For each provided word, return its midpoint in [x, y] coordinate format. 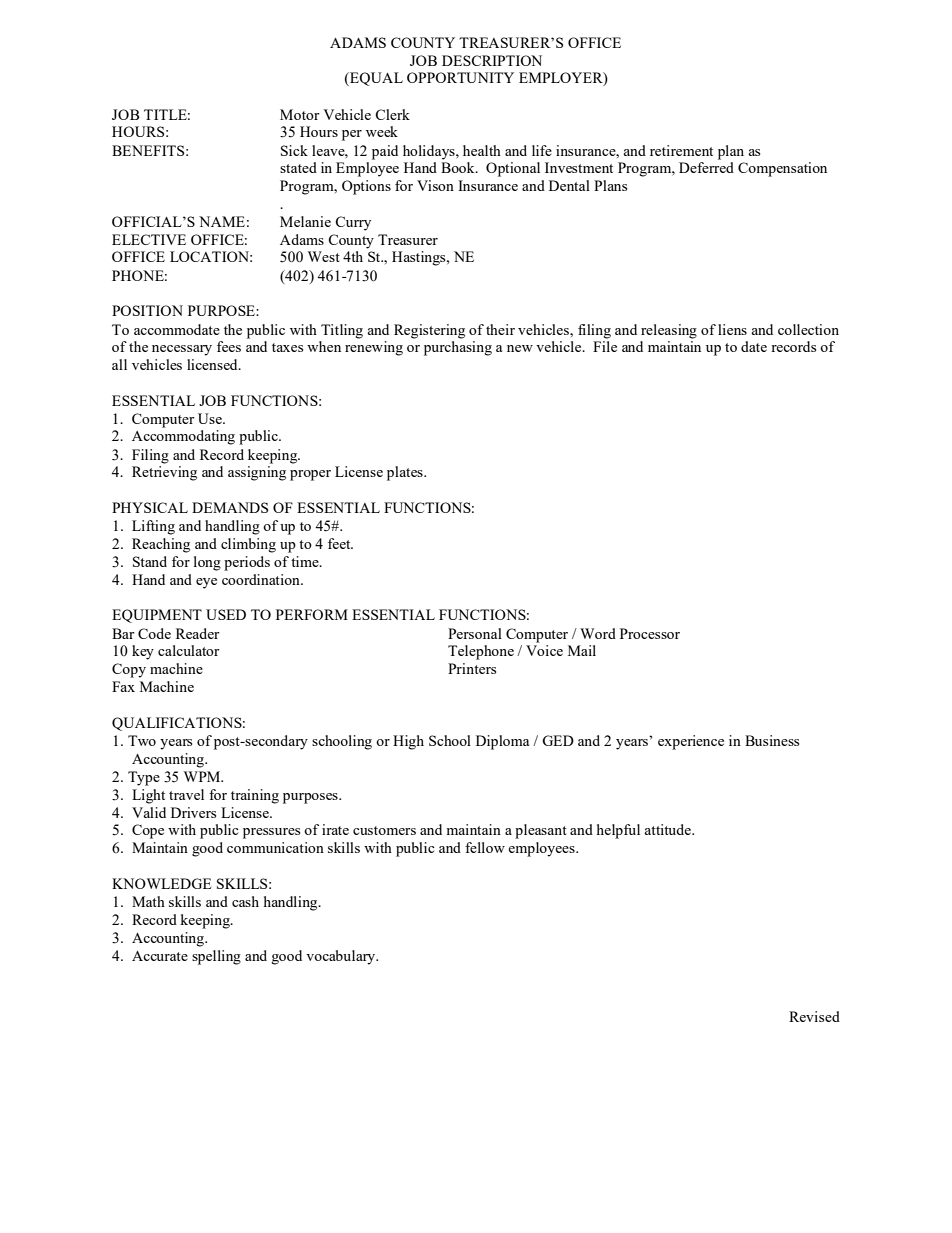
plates [406, 473]
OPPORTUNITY [460, 77]
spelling [216, 957]
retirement [681, 150]
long [207, 563]
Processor [650, 633]
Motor [300, 114]
